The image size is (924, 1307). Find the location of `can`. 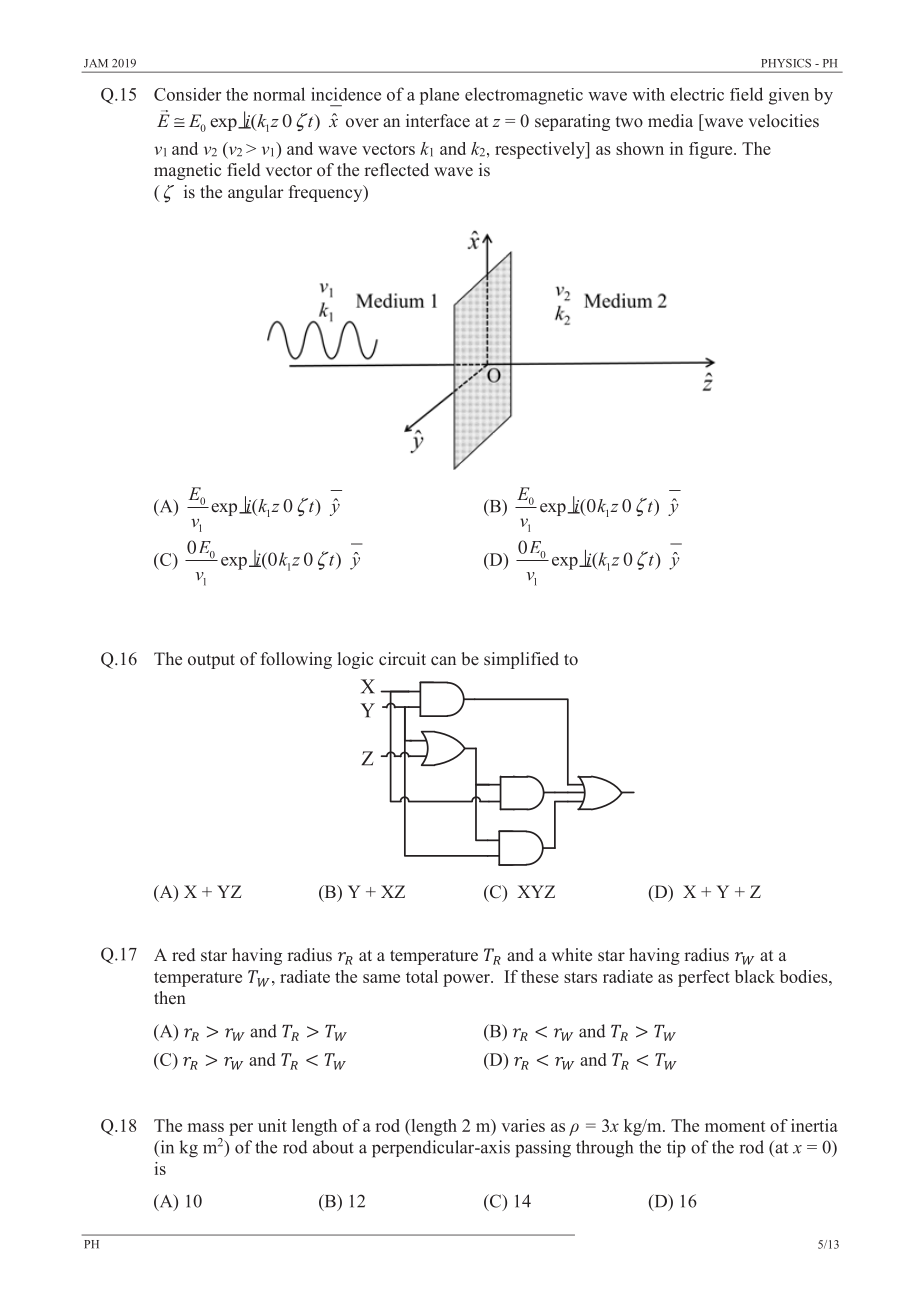

can is located at coordinates (443, 660).
